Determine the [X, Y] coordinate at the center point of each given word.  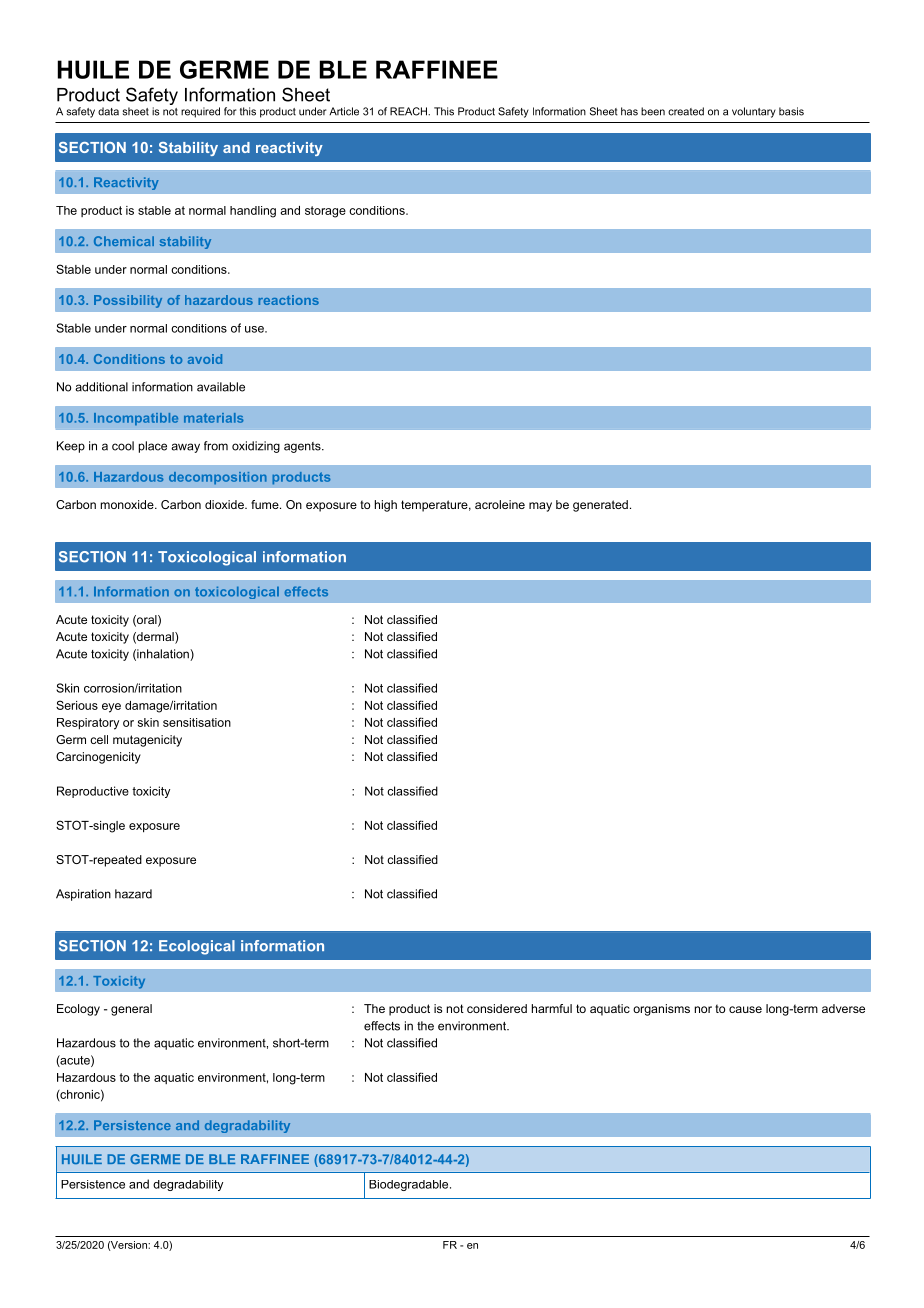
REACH [409, 111]
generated [600, 506]
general [131, 1010]
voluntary [754, 112]
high [386, 506]
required [200, 112]
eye [111, 708]
